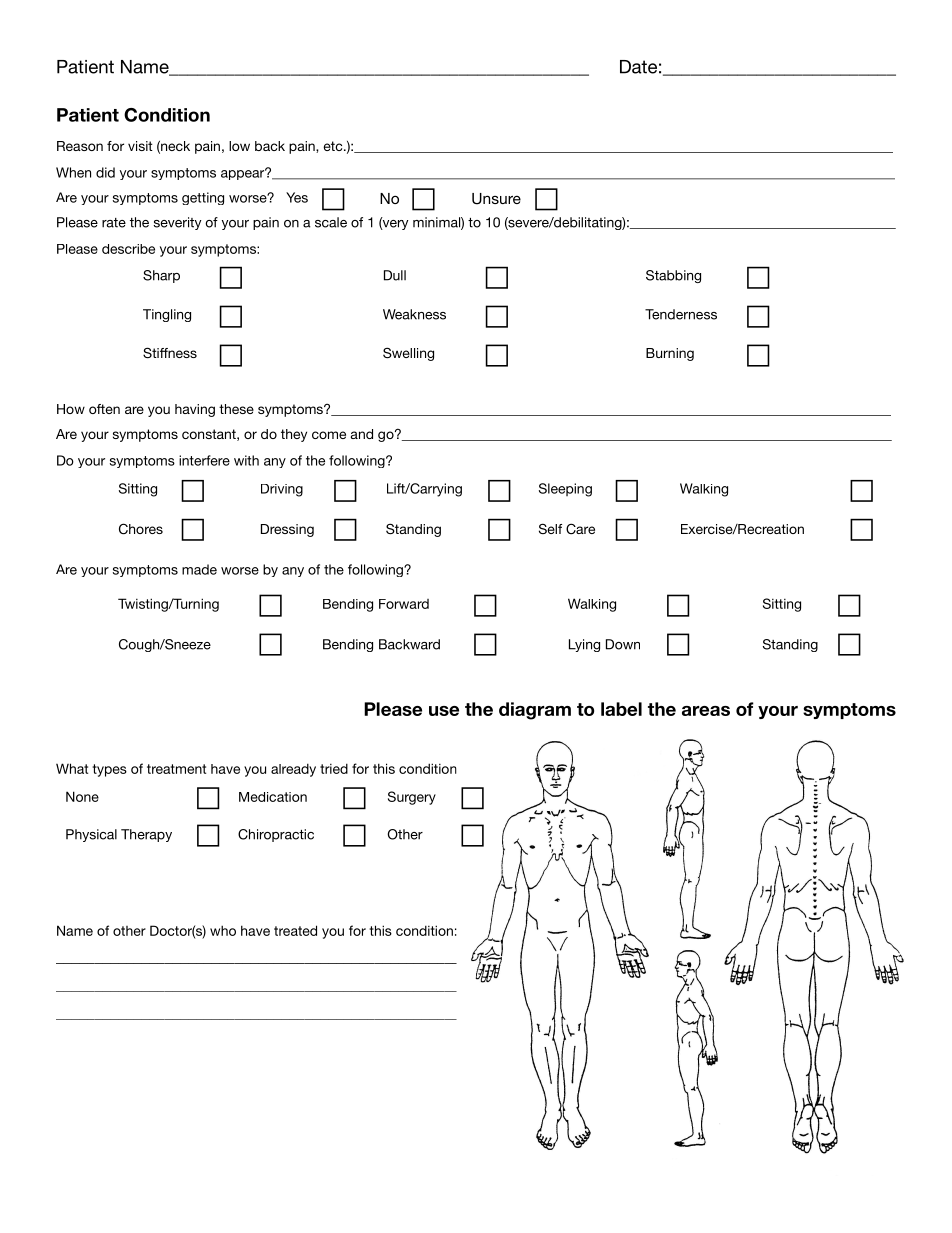  I want to click on treated, so click(295, 930).
